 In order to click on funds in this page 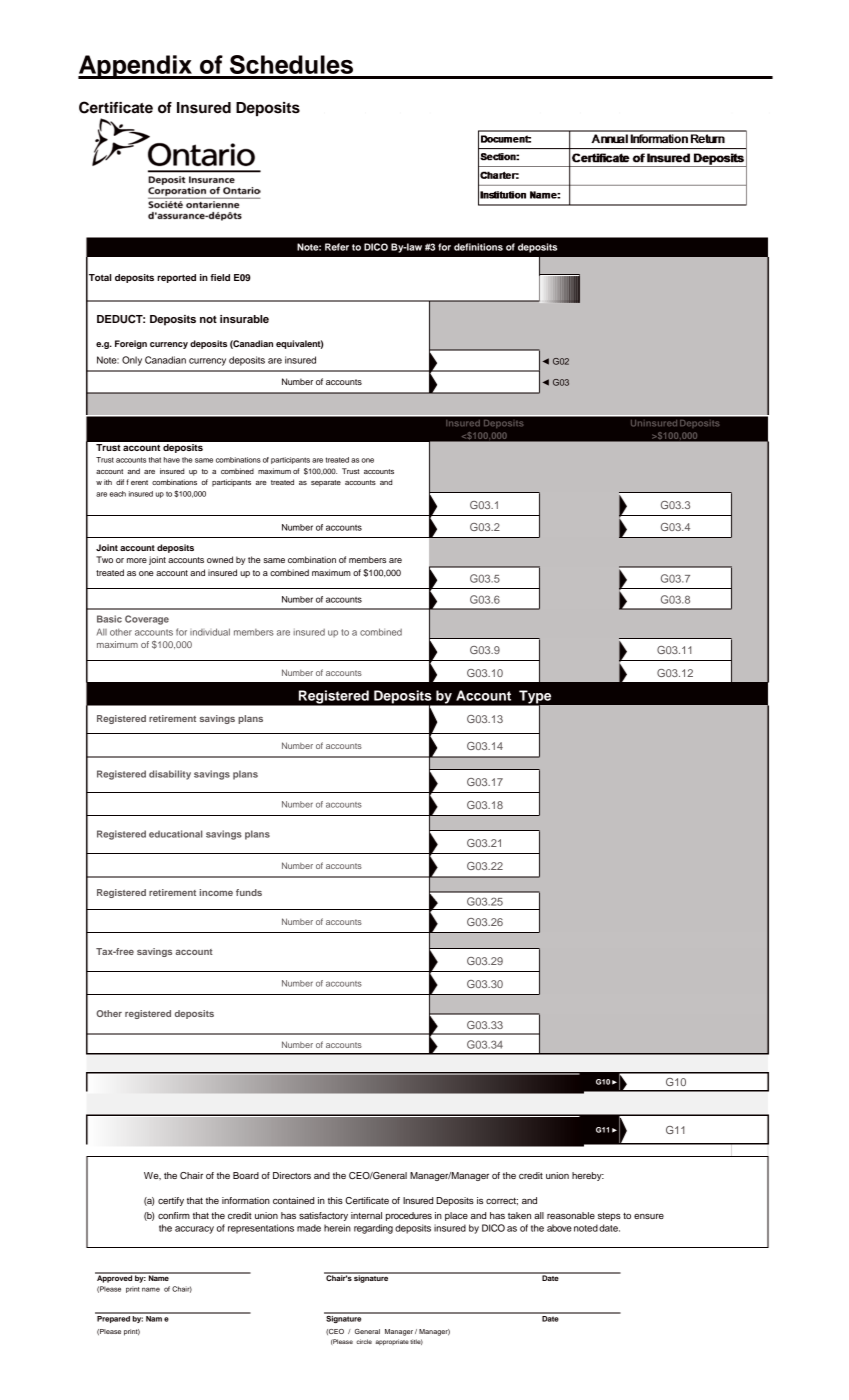, I will do `click(249, 892)`.
